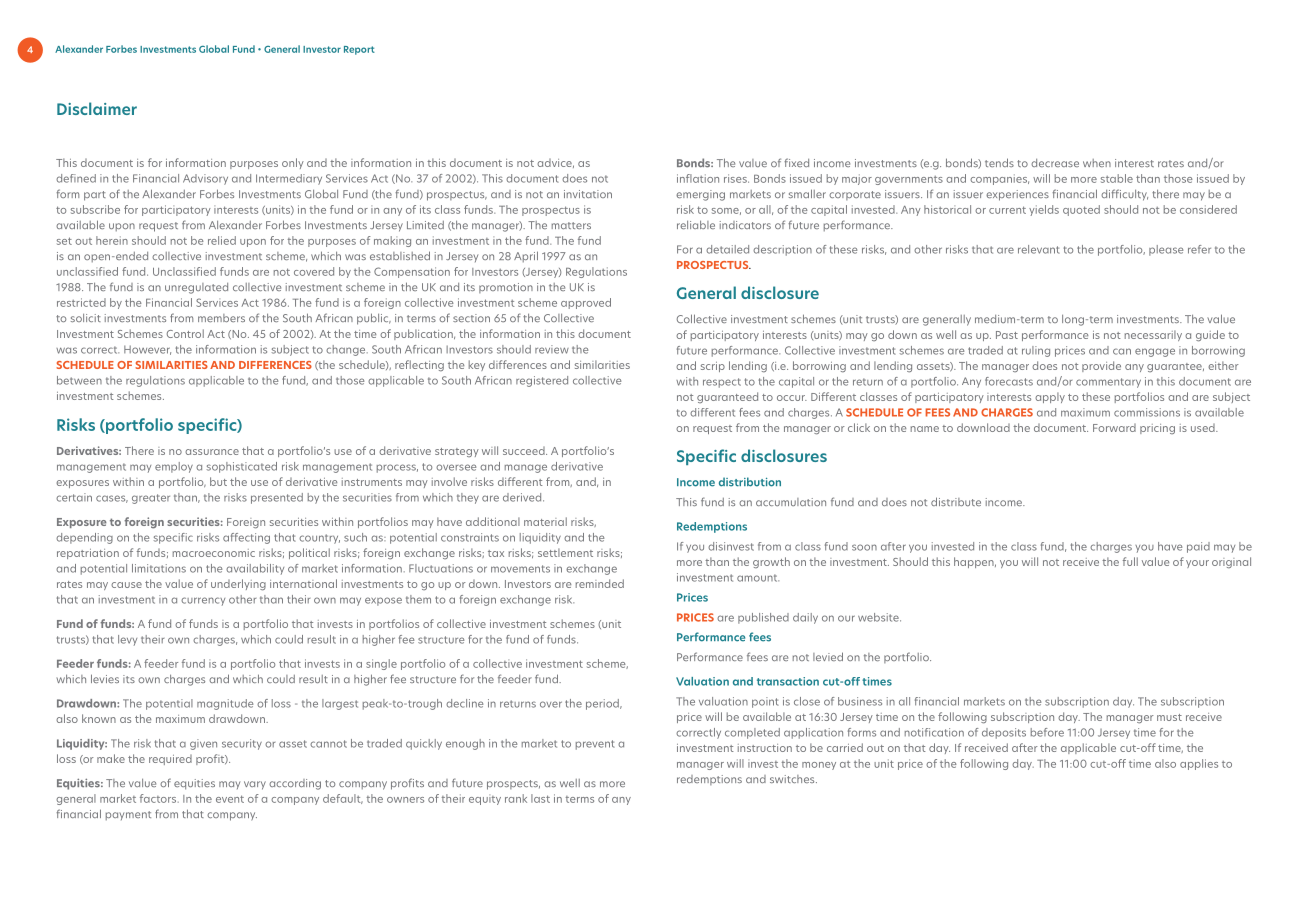 The image size is (1308, 924). I want to click on when, so click(1097, 163).
